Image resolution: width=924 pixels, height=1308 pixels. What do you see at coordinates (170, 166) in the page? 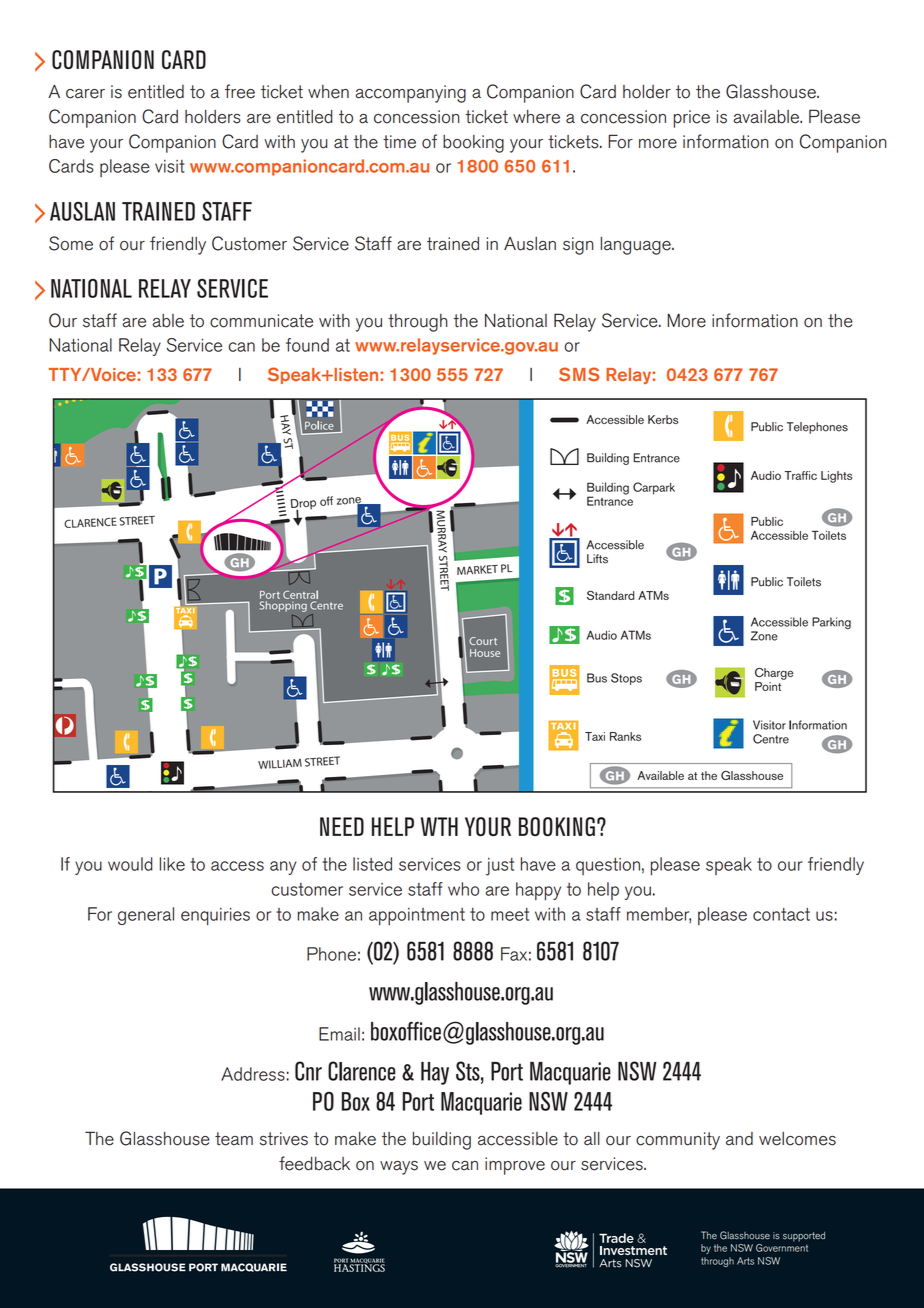
I see `visit` at bounding box center [170, 166].
